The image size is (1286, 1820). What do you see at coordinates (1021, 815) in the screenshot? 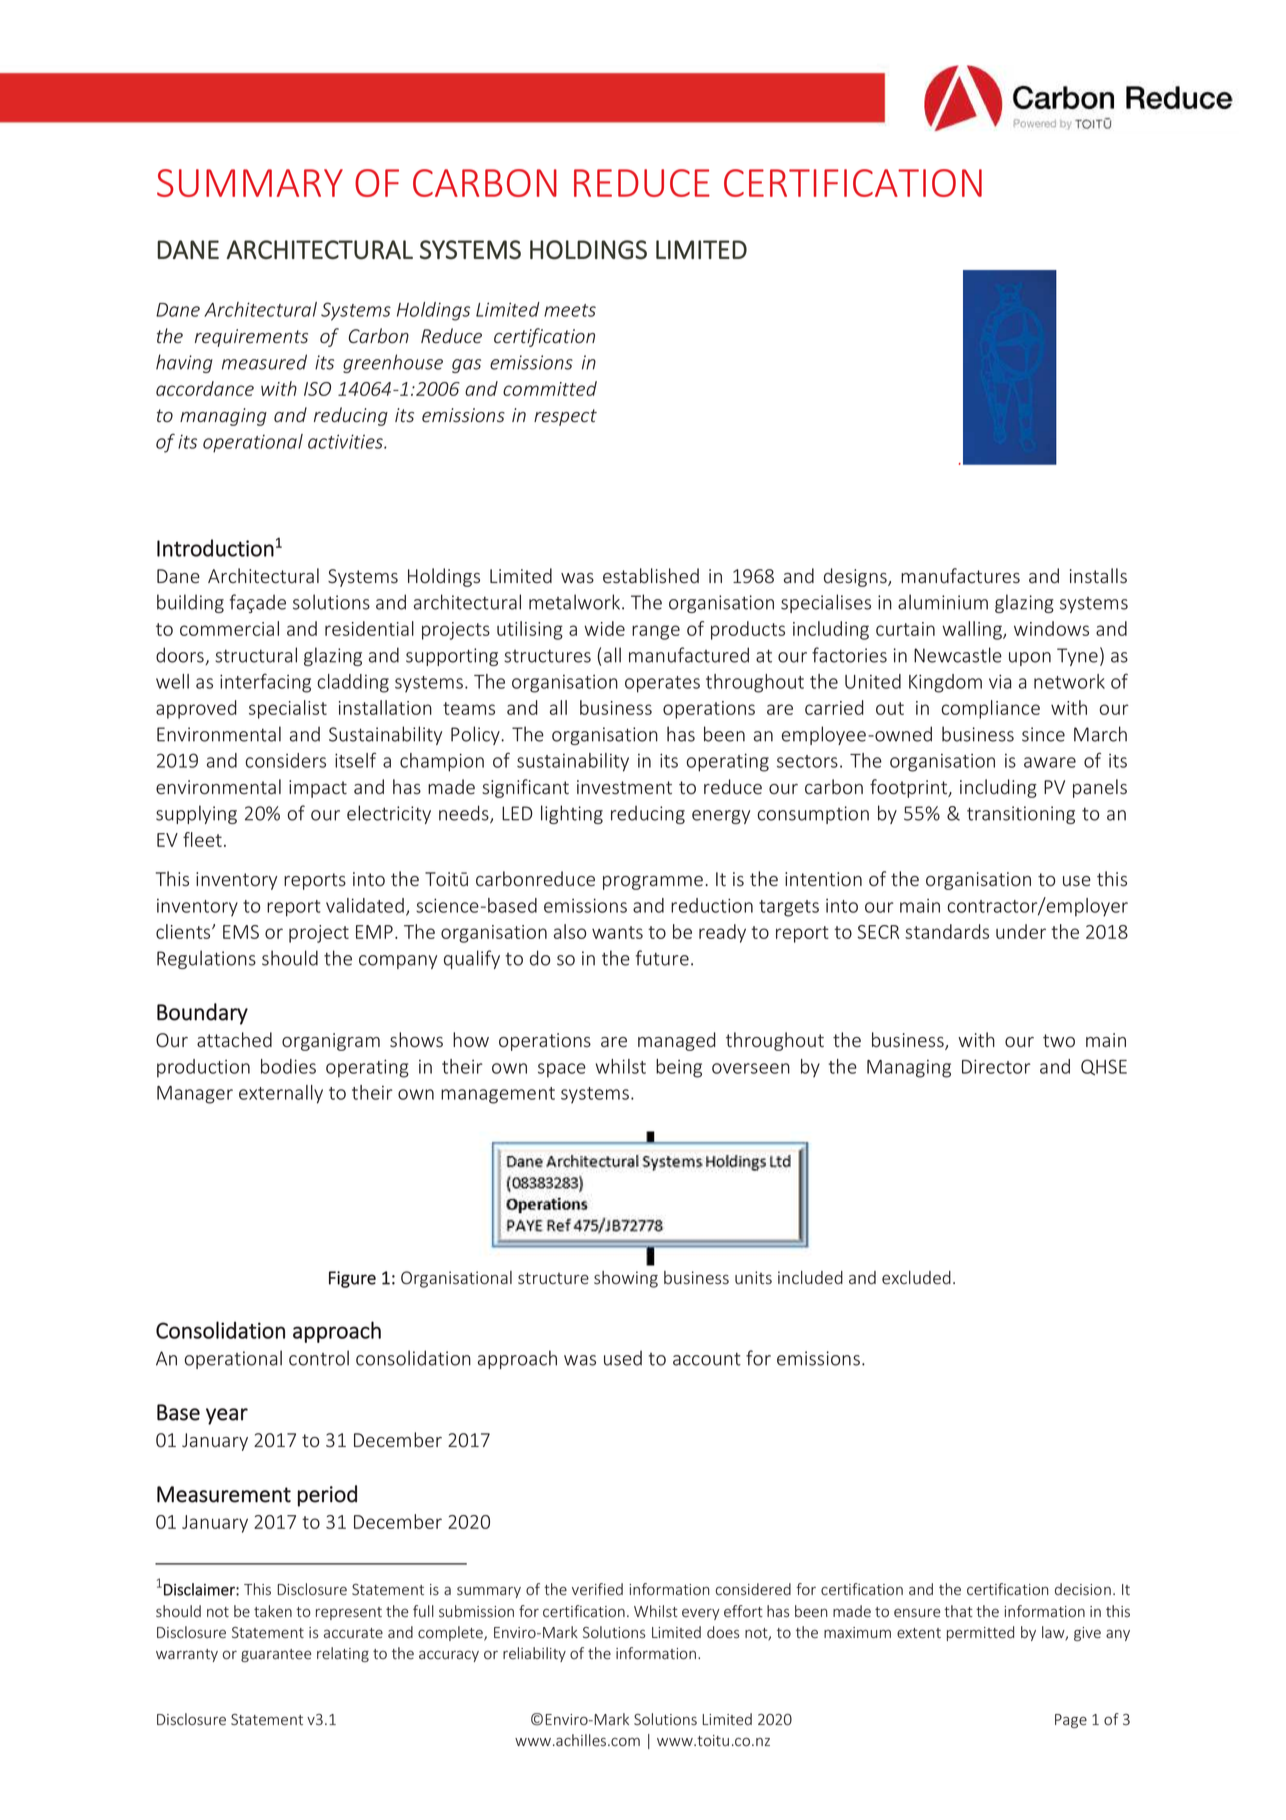
I see `transitioning` at bounding box center [1021, 815].
